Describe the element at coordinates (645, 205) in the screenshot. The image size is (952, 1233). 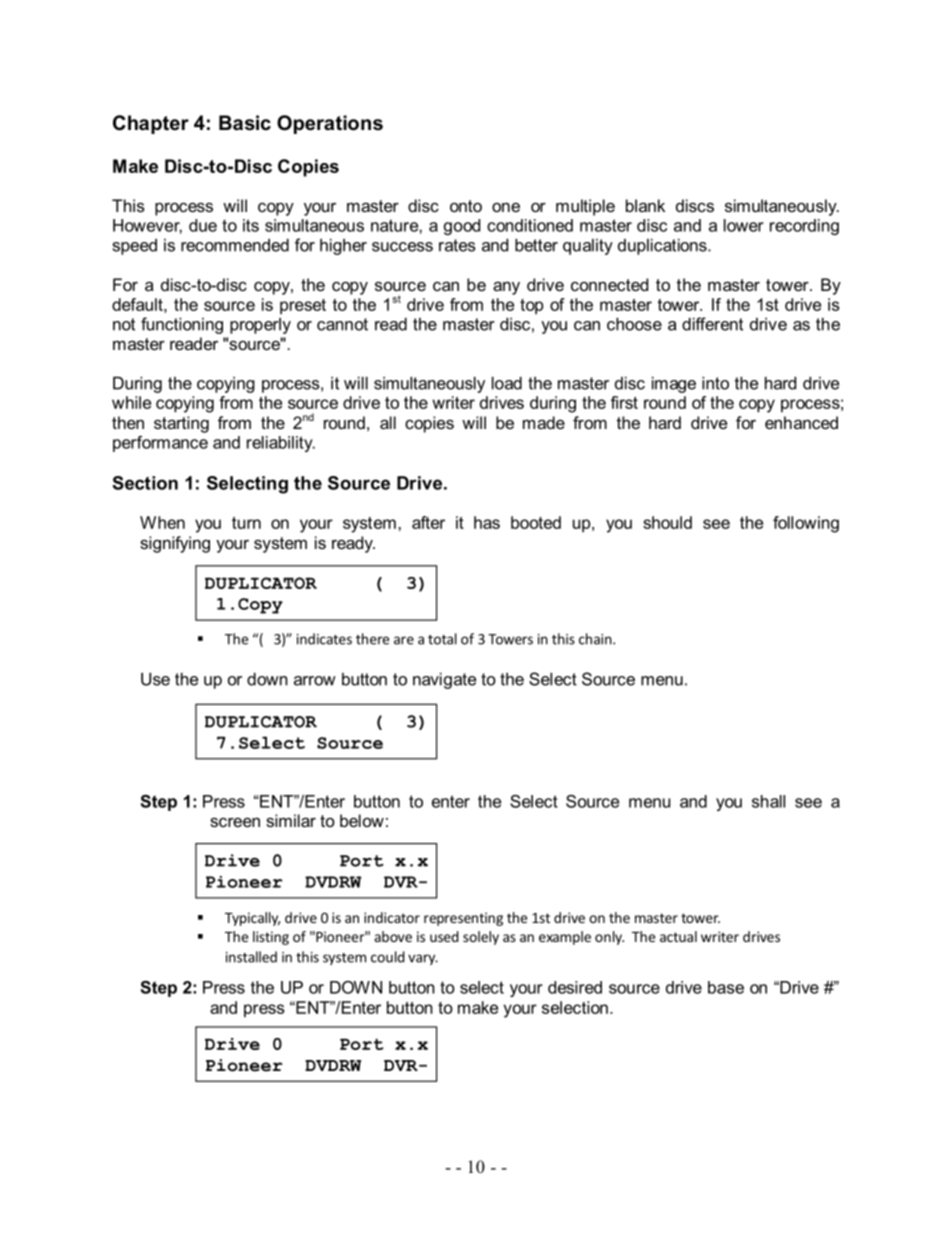
I see `blank` at that location.
